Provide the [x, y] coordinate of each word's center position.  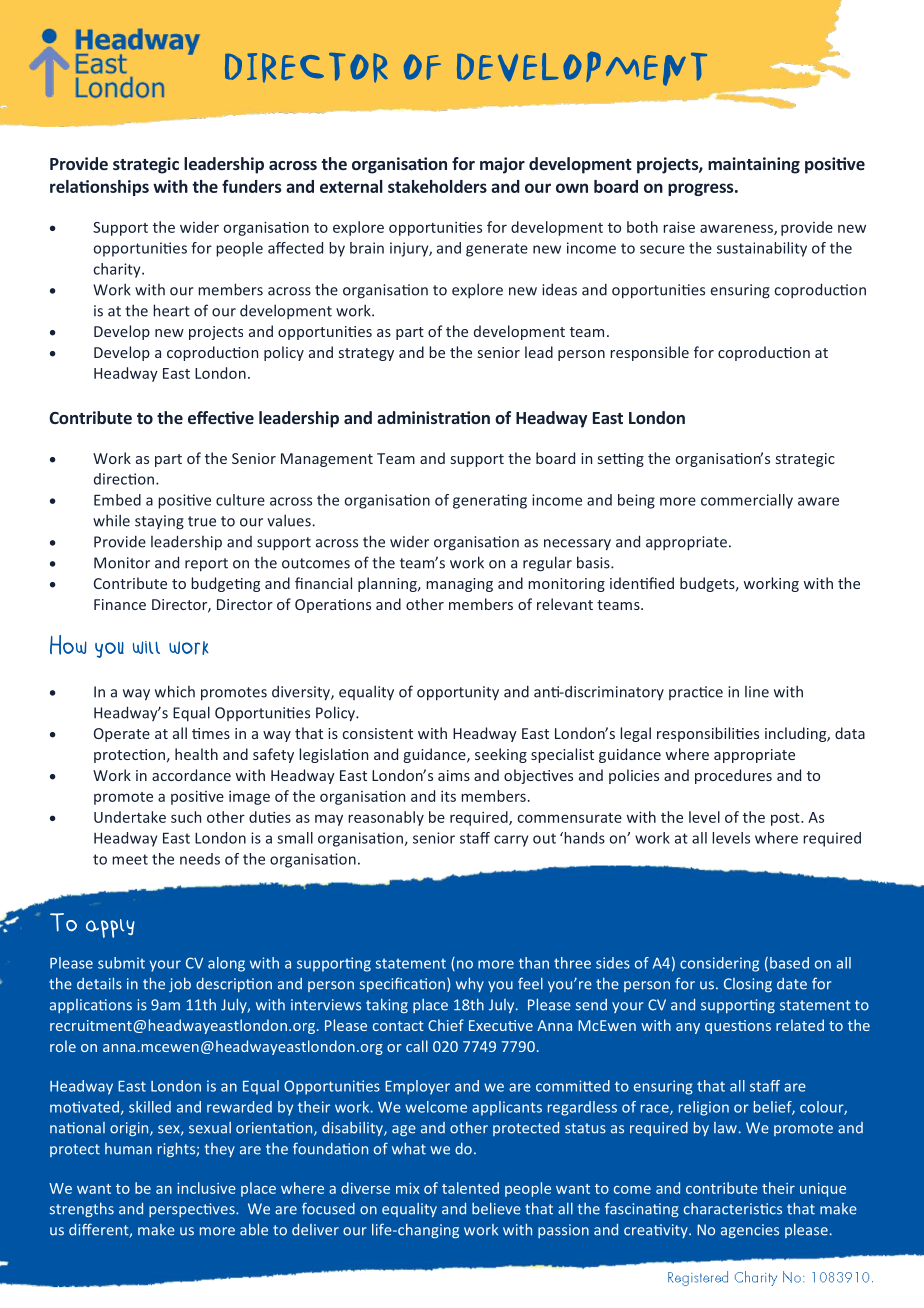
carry [511, 841]
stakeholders [437, 186]
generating [490, 501]
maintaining [754, 165]
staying [159, 522]
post [786, 819]
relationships [99, 188]
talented [470, 1188]
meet [130, 859]
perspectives [193, 1210]
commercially [747, 501]
